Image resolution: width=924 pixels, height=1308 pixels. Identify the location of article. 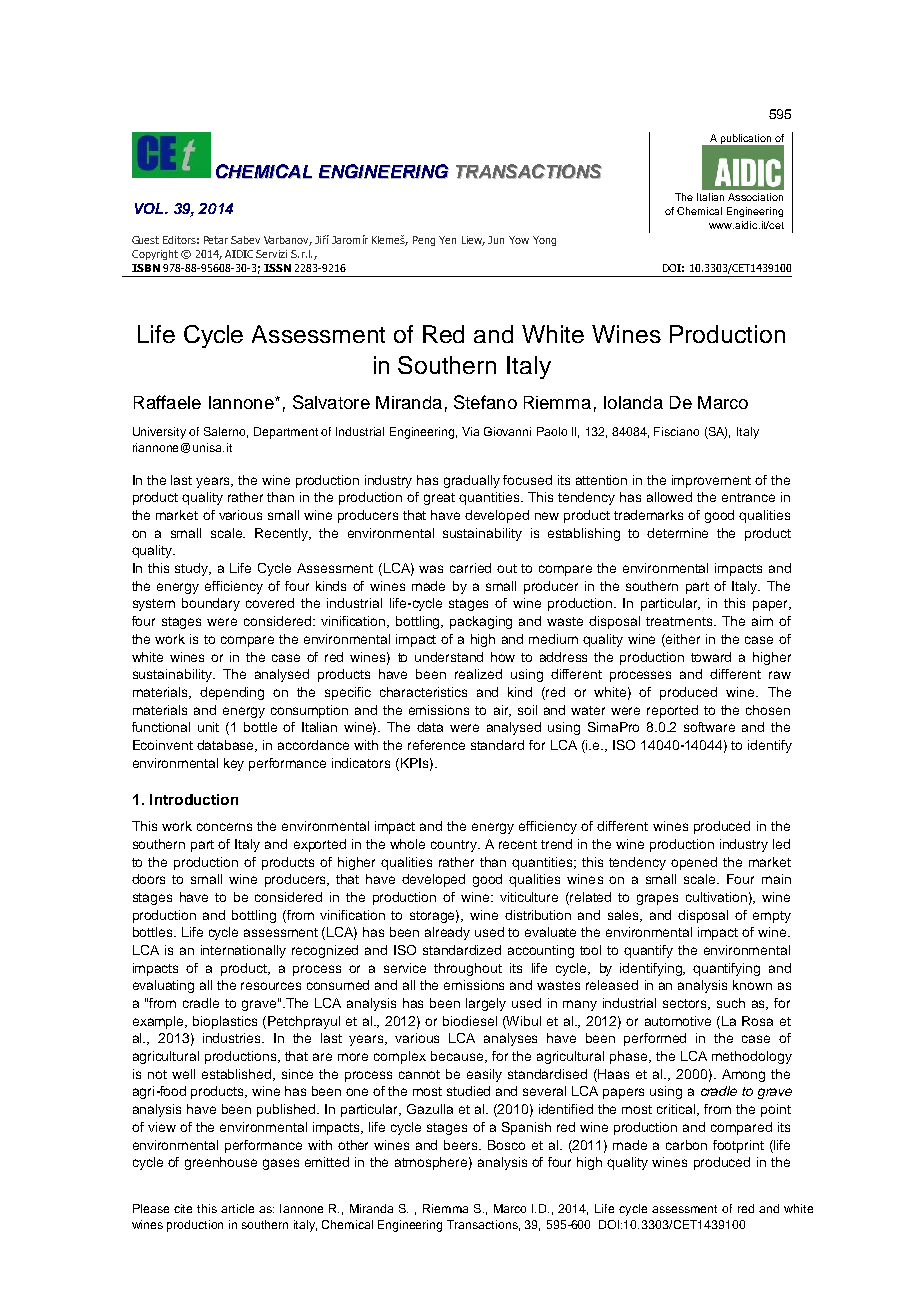
(237, 1208).
